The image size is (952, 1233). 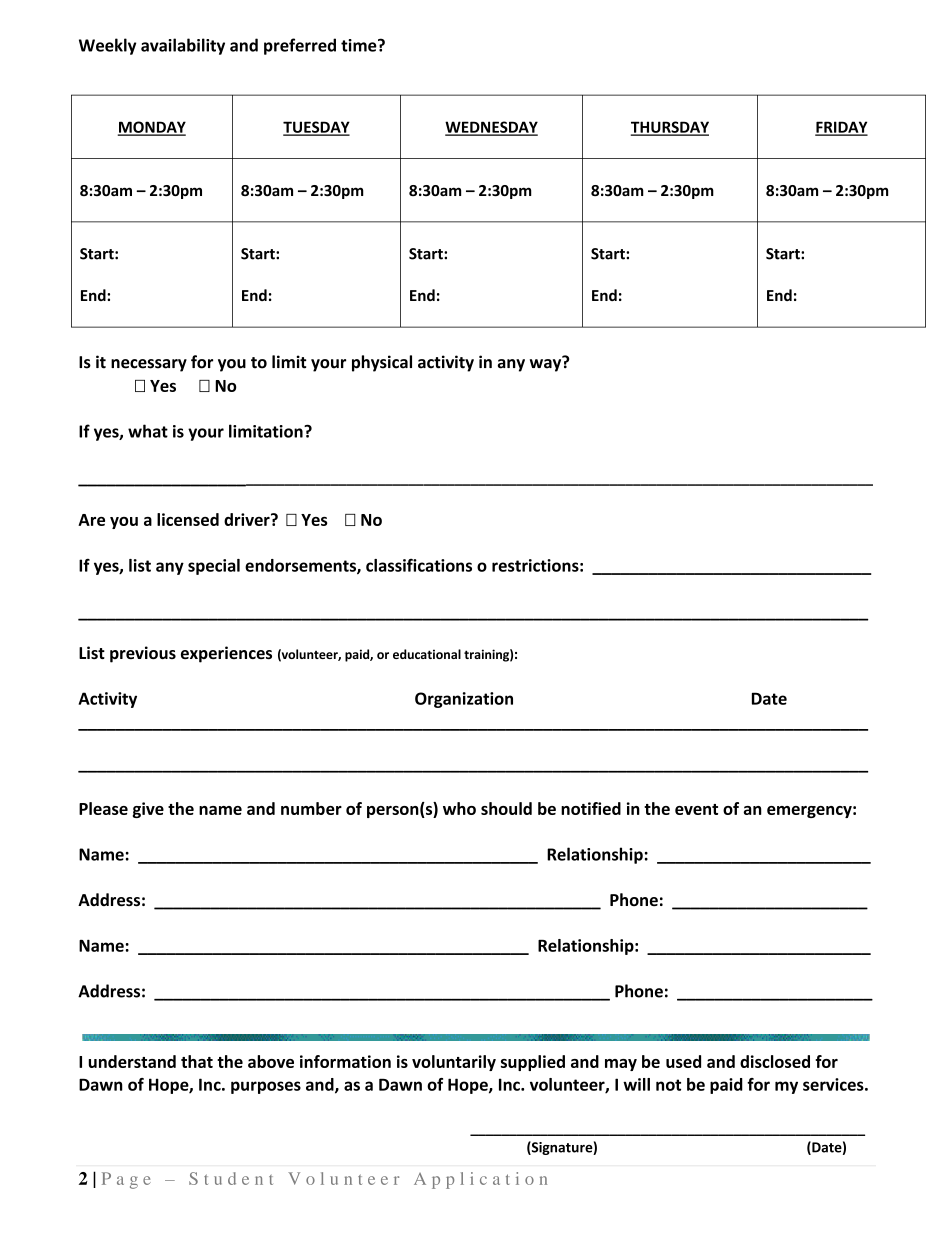 What do you see at coordinates (419, 565) in the page?
I see `classifications` at bounding box center [419, 565].
